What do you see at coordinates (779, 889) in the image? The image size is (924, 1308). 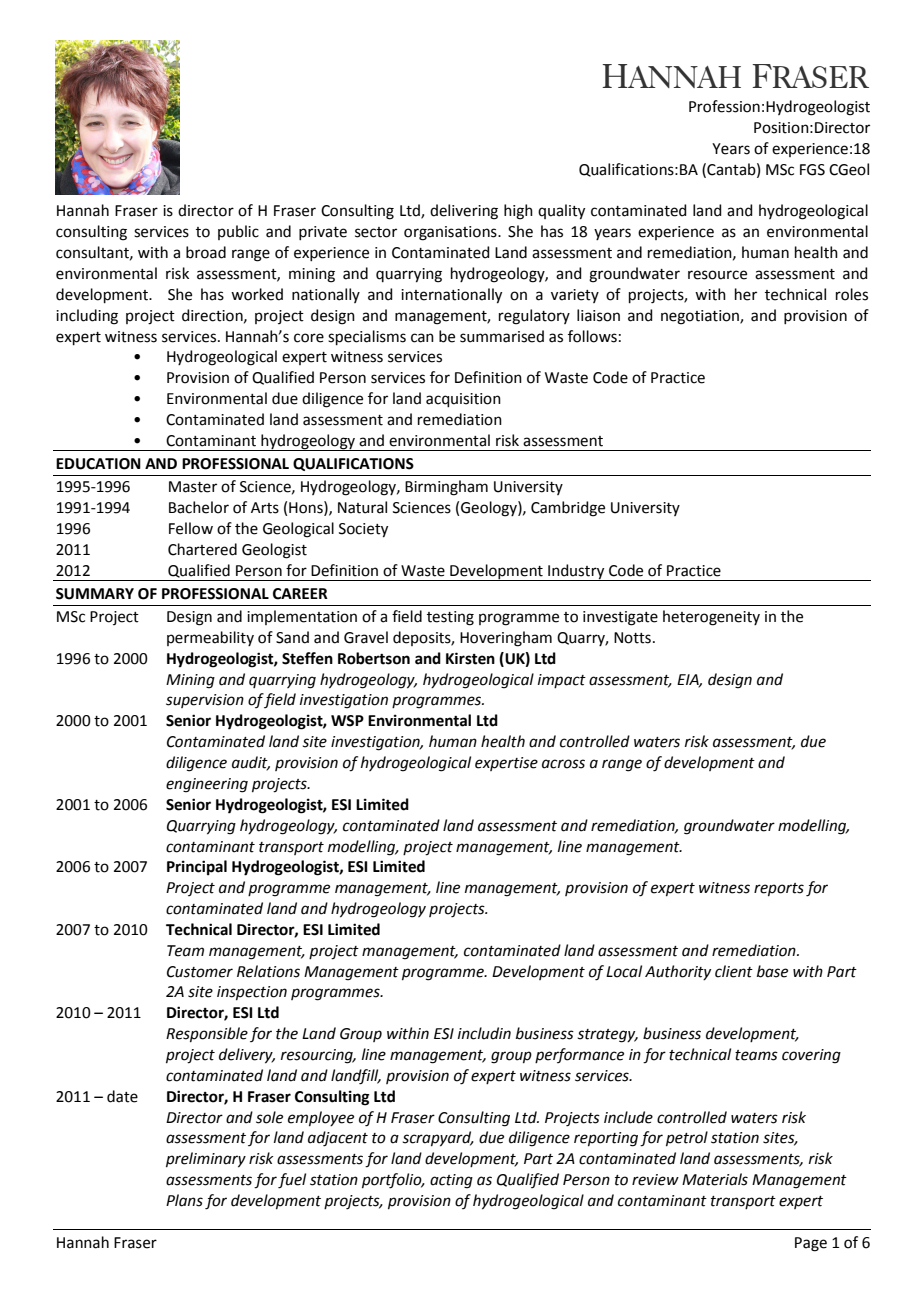 I see `reports` at bounding box center [779, 889].
